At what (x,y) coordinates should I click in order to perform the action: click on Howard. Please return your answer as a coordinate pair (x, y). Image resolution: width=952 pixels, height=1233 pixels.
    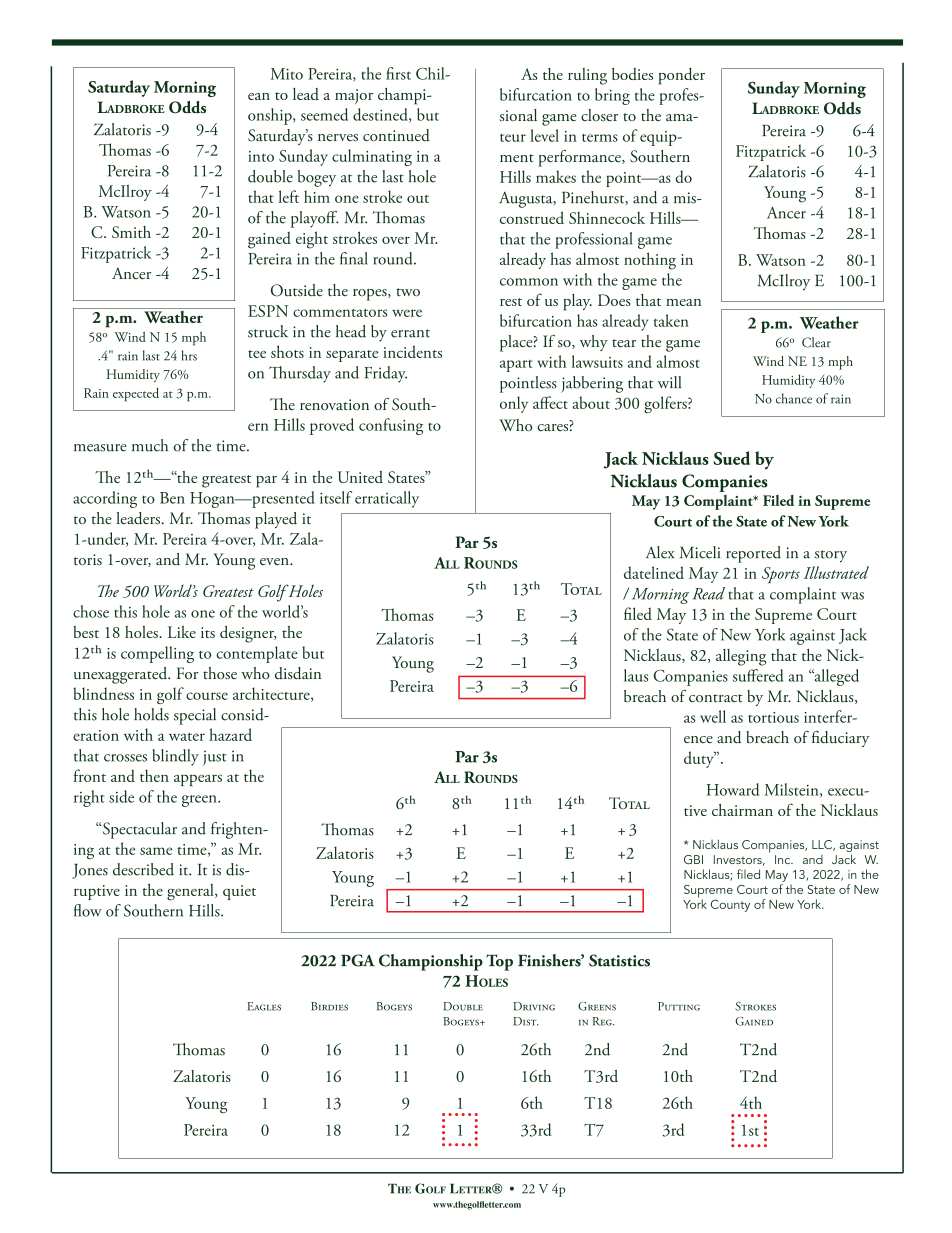
    Looking at the image, I should click on (732, 789).
